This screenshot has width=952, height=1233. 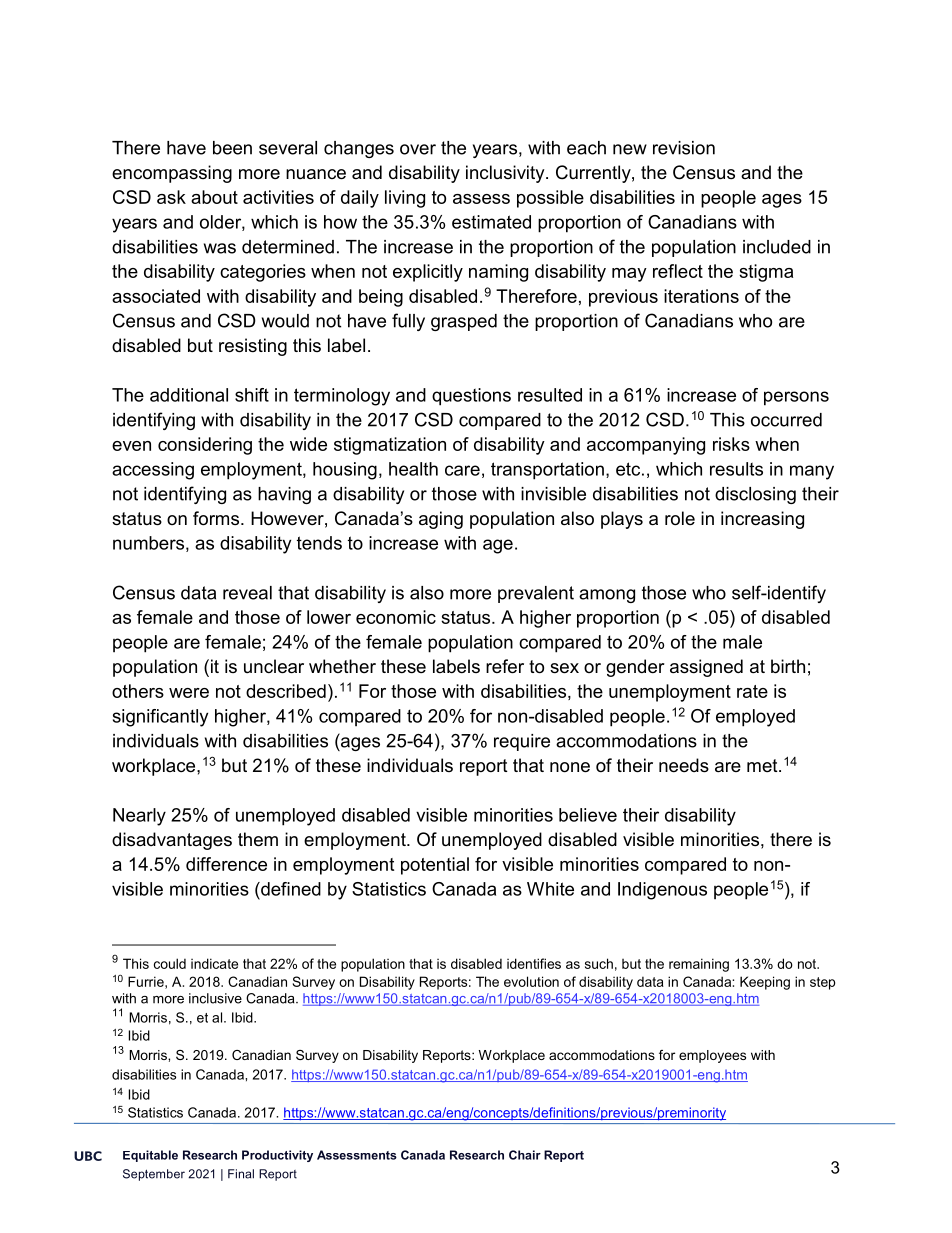 I want to click on revision, so click(x=684, y=148).
